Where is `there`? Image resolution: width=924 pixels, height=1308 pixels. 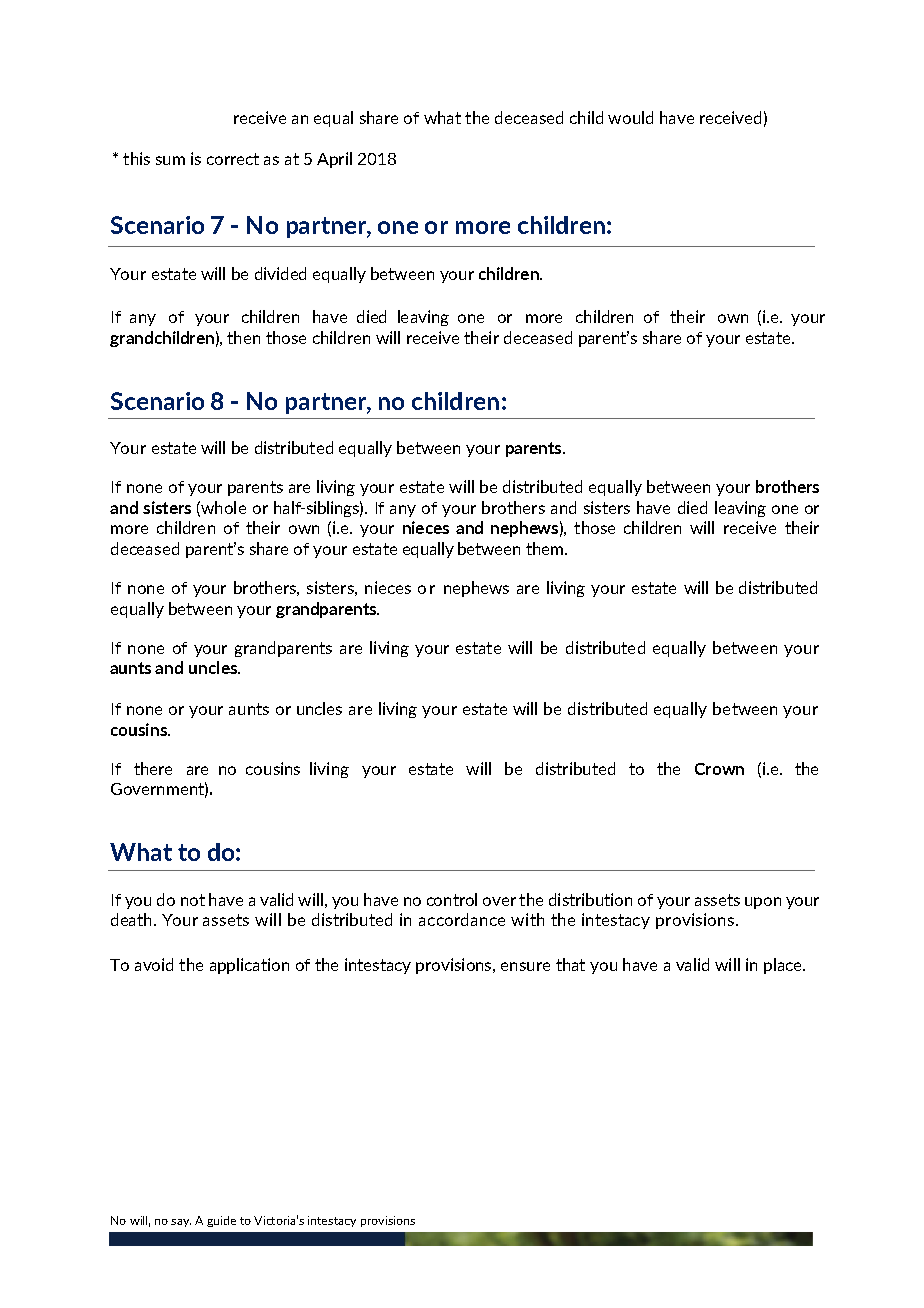
there is located at coordinates (153, 768).
